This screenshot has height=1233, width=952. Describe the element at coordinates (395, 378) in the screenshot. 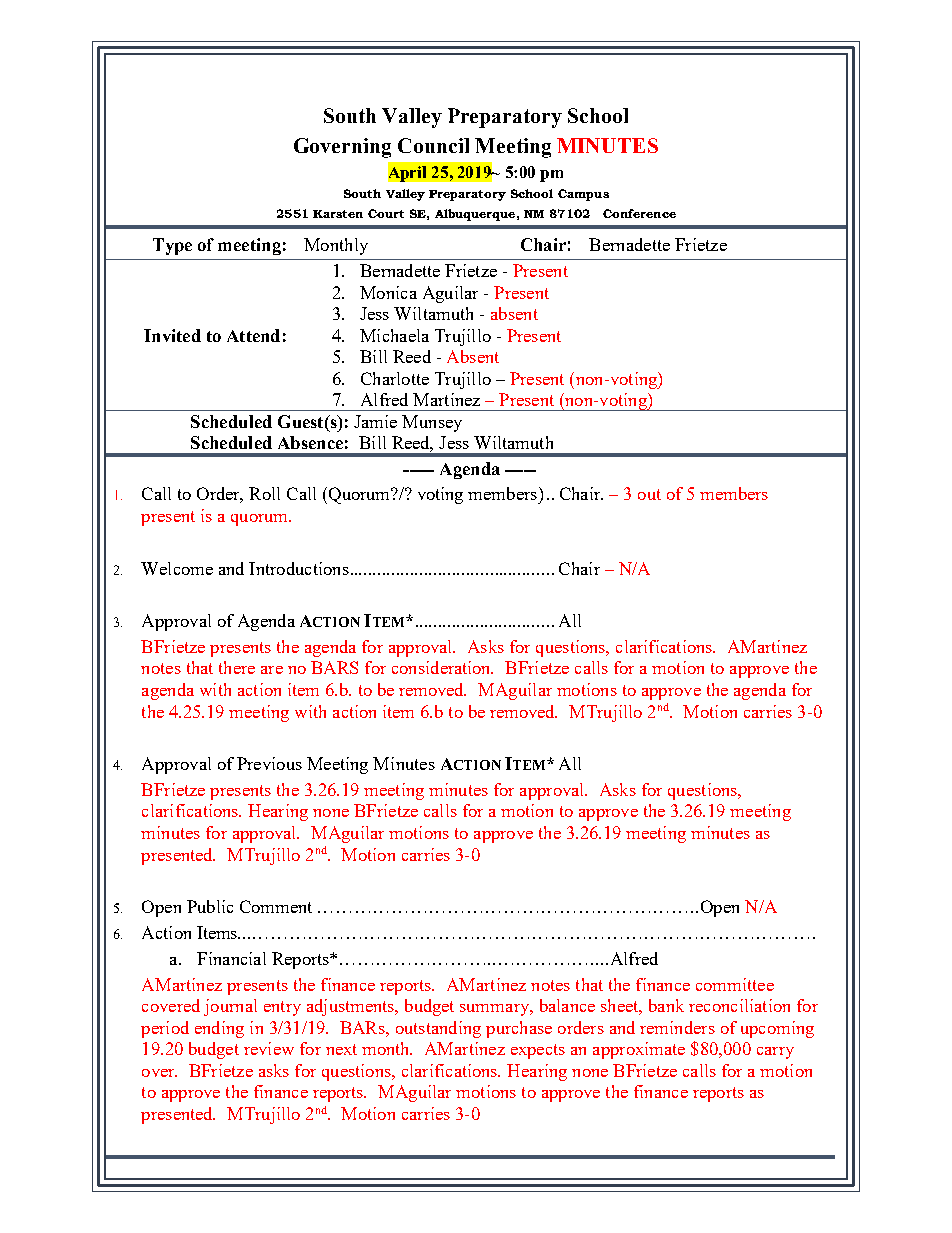

I see `Charlotte` at that location.
